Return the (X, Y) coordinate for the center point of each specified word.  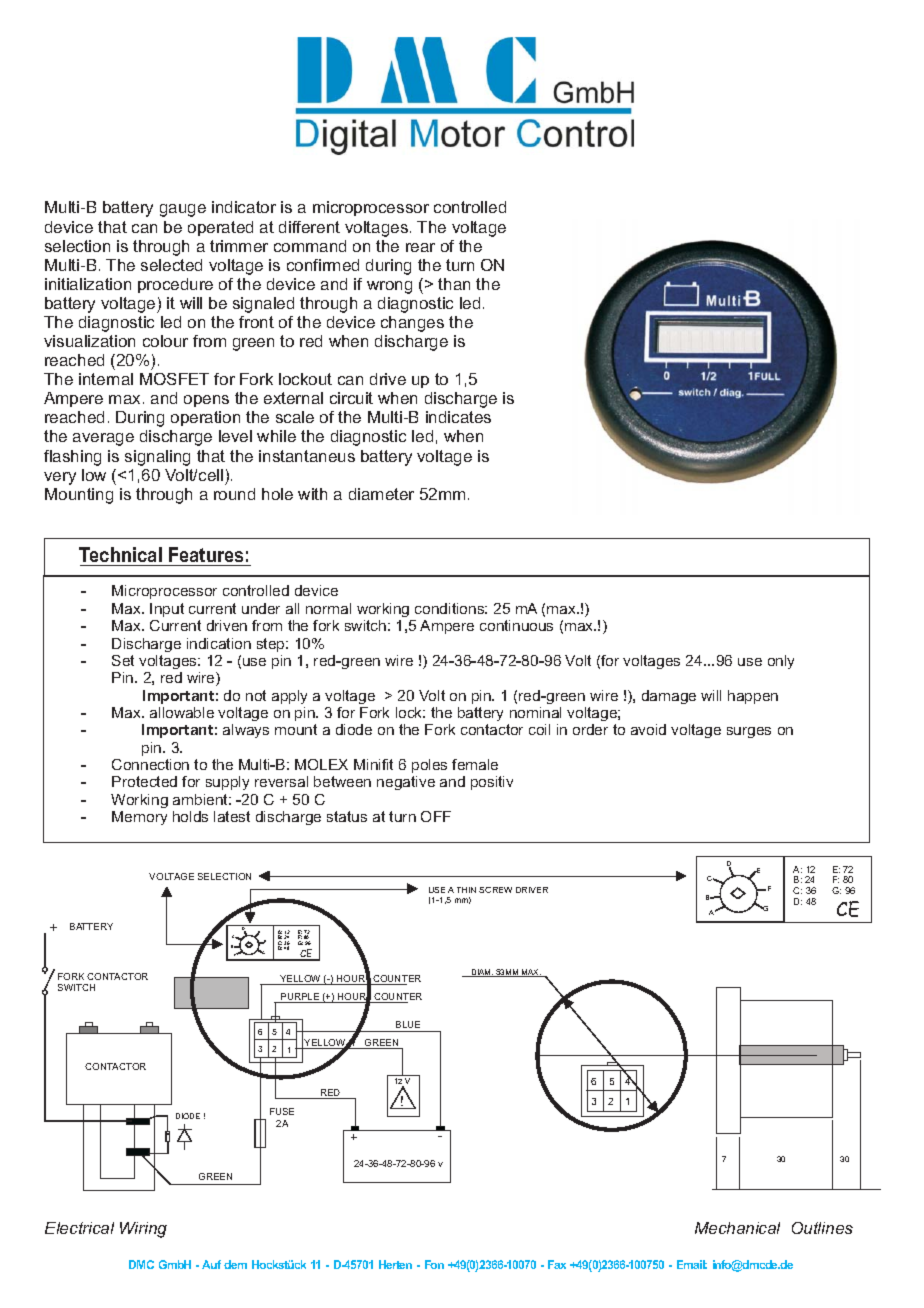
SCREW (495, 890)
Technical (120, 554)
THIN (466, 890)
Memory (139, 818)
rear (420, 247)
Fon (434, 1264)
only (781, 662)
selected (171, 265)
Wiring (143, 1230)
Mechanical (737, 1228)
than (454, 284)
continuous (516, 625)
